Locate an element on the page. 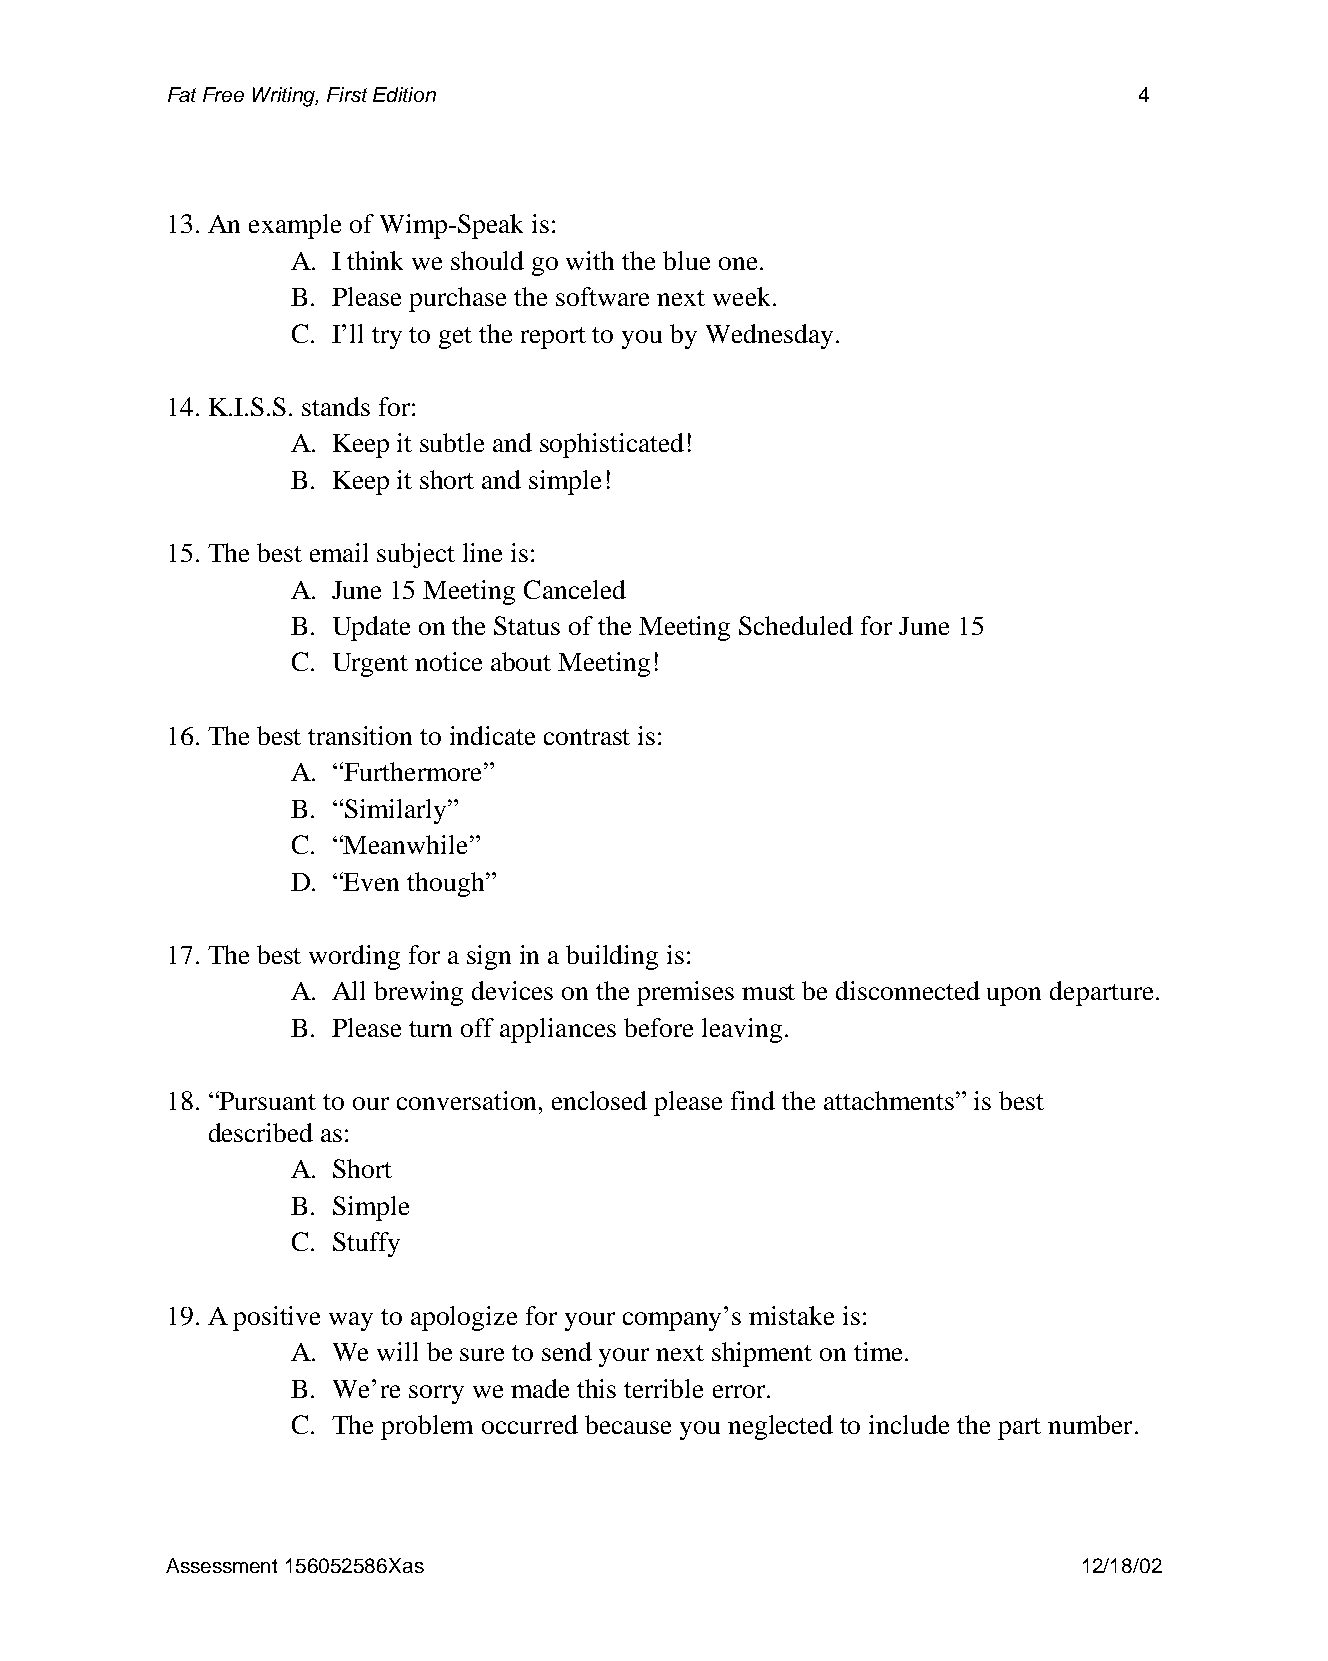 Image resolution: width=1328 pixels, height=1661 pixels. described is located at coordinates (261, 1132).
